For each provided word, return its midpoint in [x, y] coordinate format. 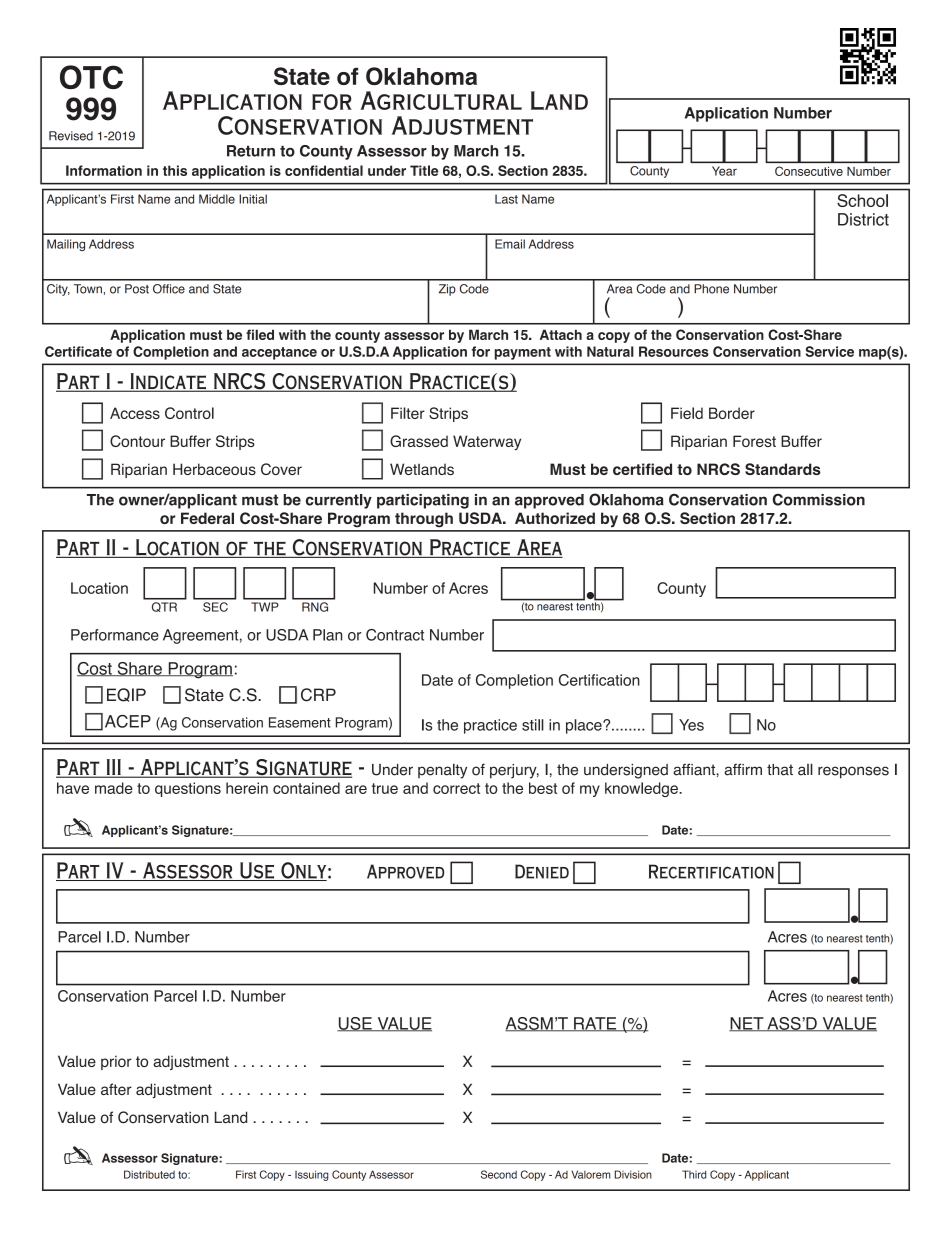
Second [499, 1174]
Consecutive [809, 171]
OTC [91, 77]
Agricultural [441, 100]
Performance [115, 635]
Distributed [149, 1174]
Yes [691, 725]
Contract [395, 635]
